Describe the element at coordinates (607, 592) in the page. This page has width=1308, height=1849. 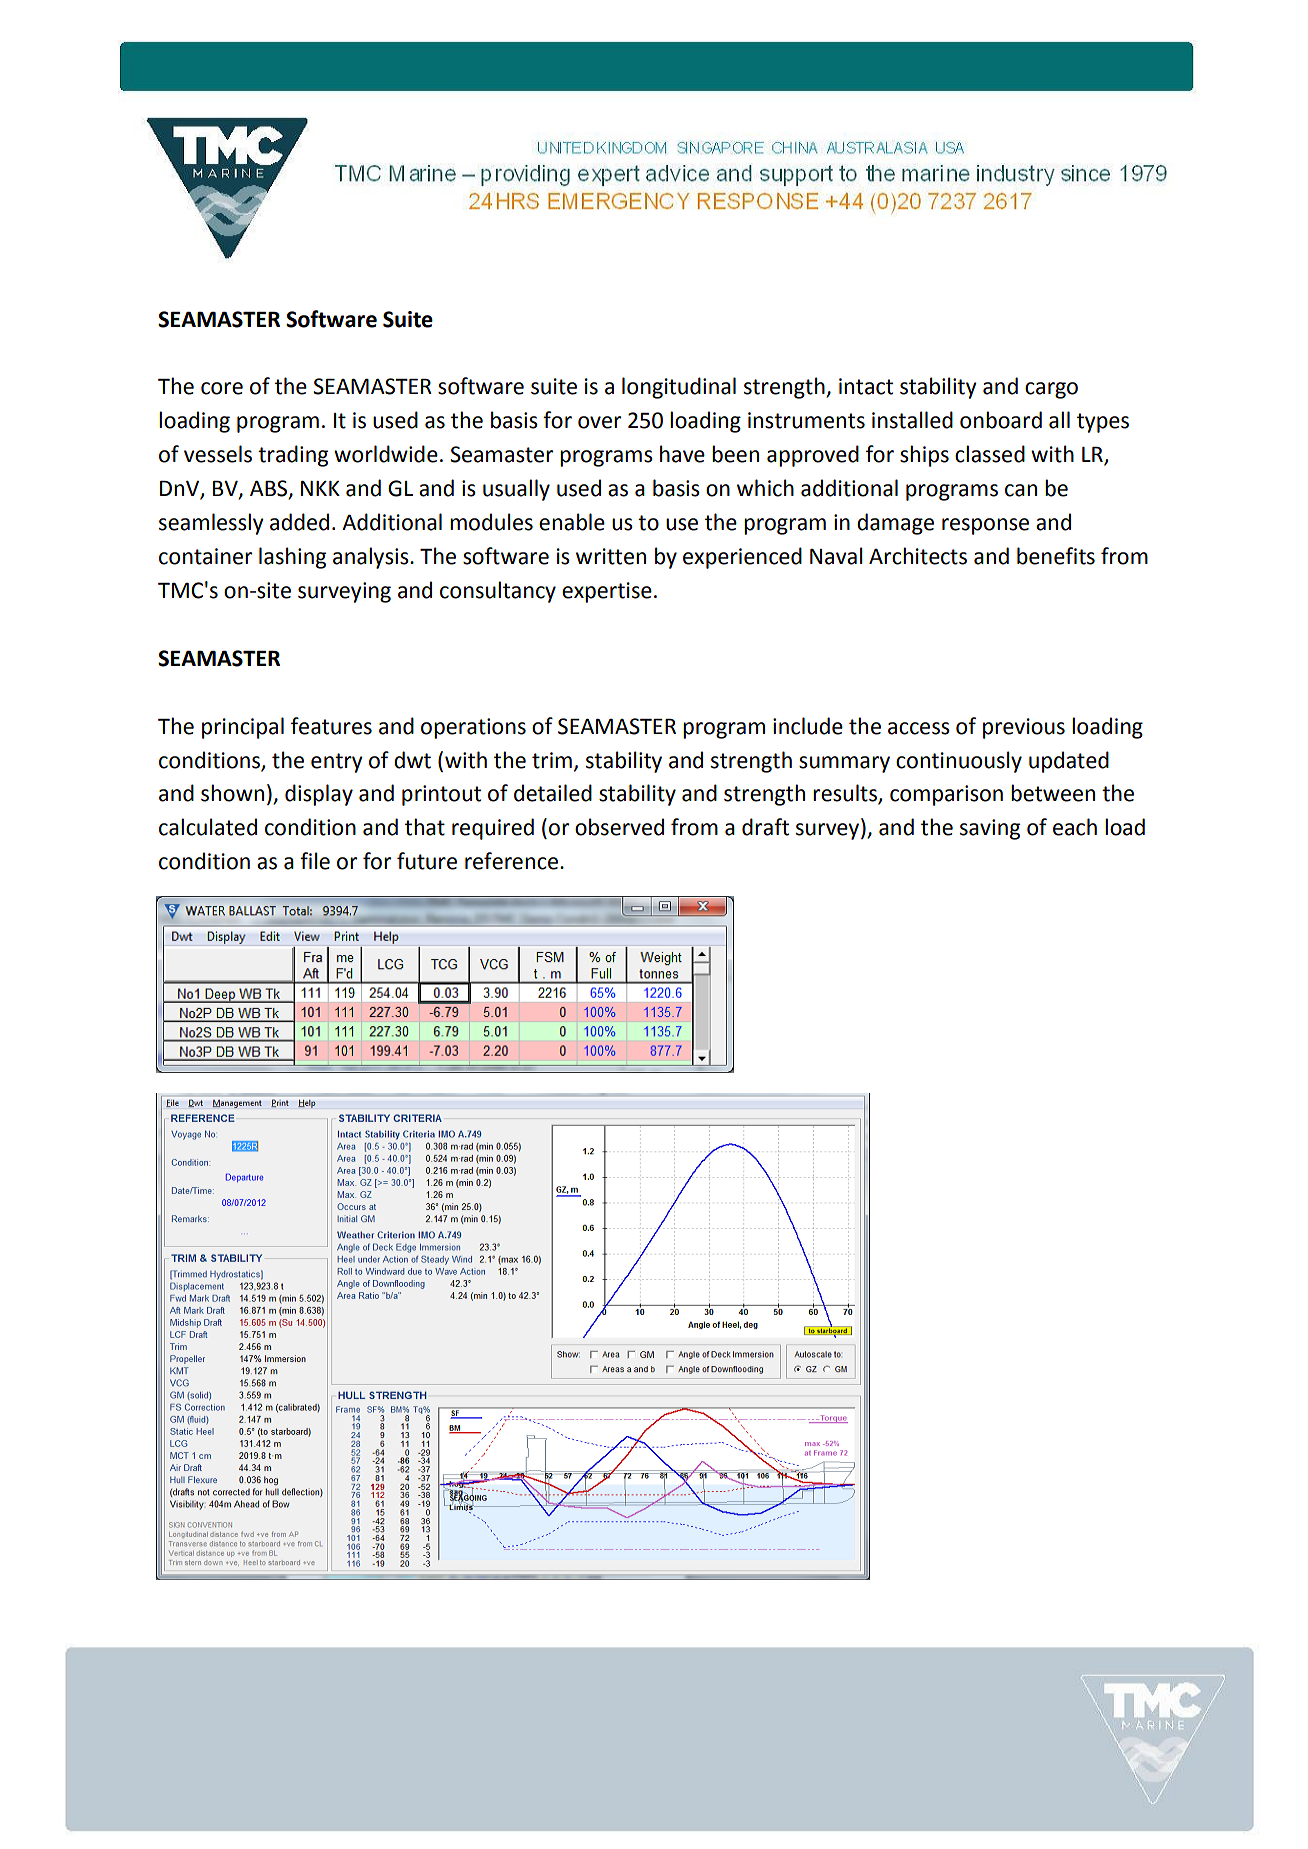
I see `expertise` at that location.
